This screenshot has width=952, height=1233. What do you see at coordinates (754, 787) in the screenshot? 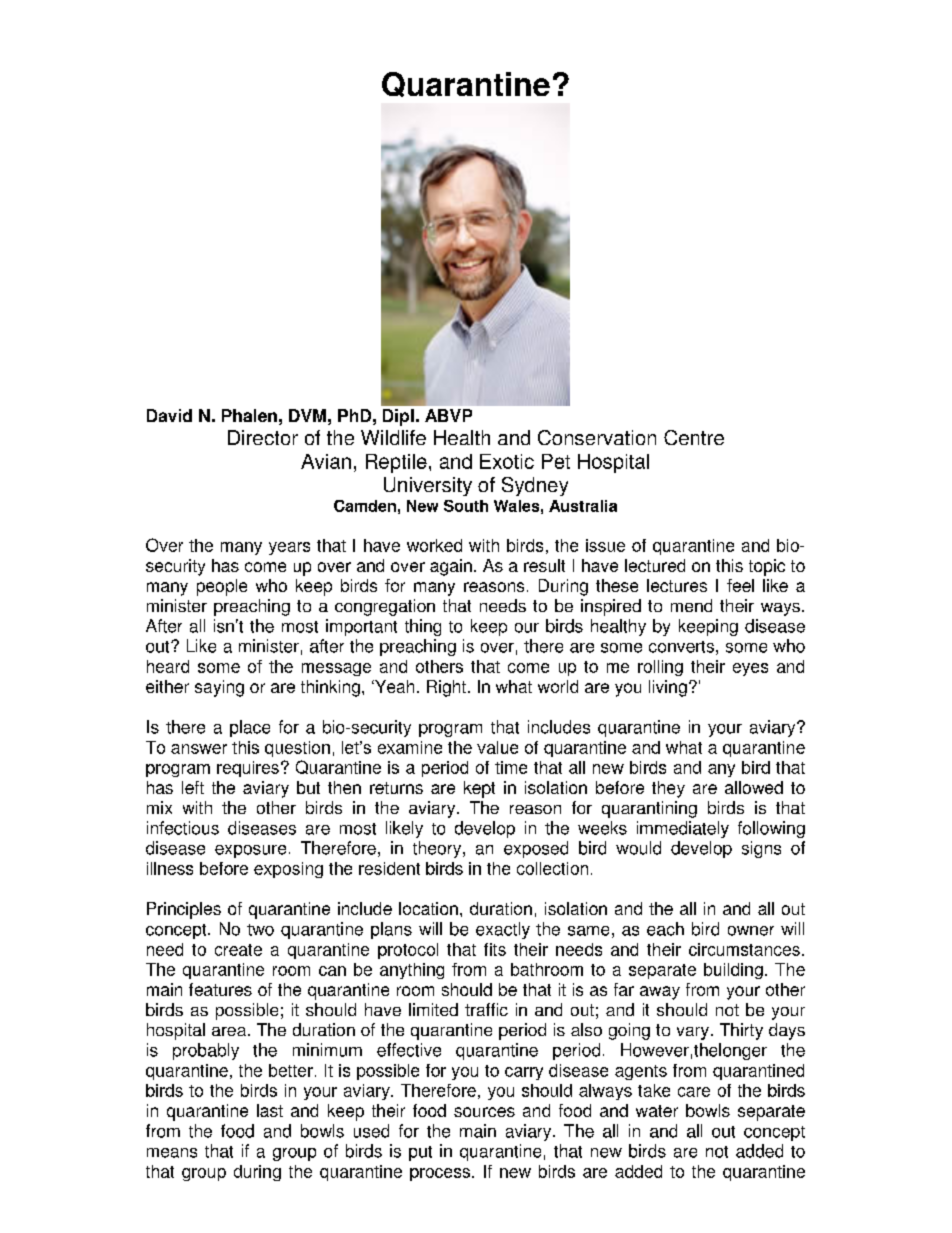
I see `allowed` at bounding box center [754, 787].
